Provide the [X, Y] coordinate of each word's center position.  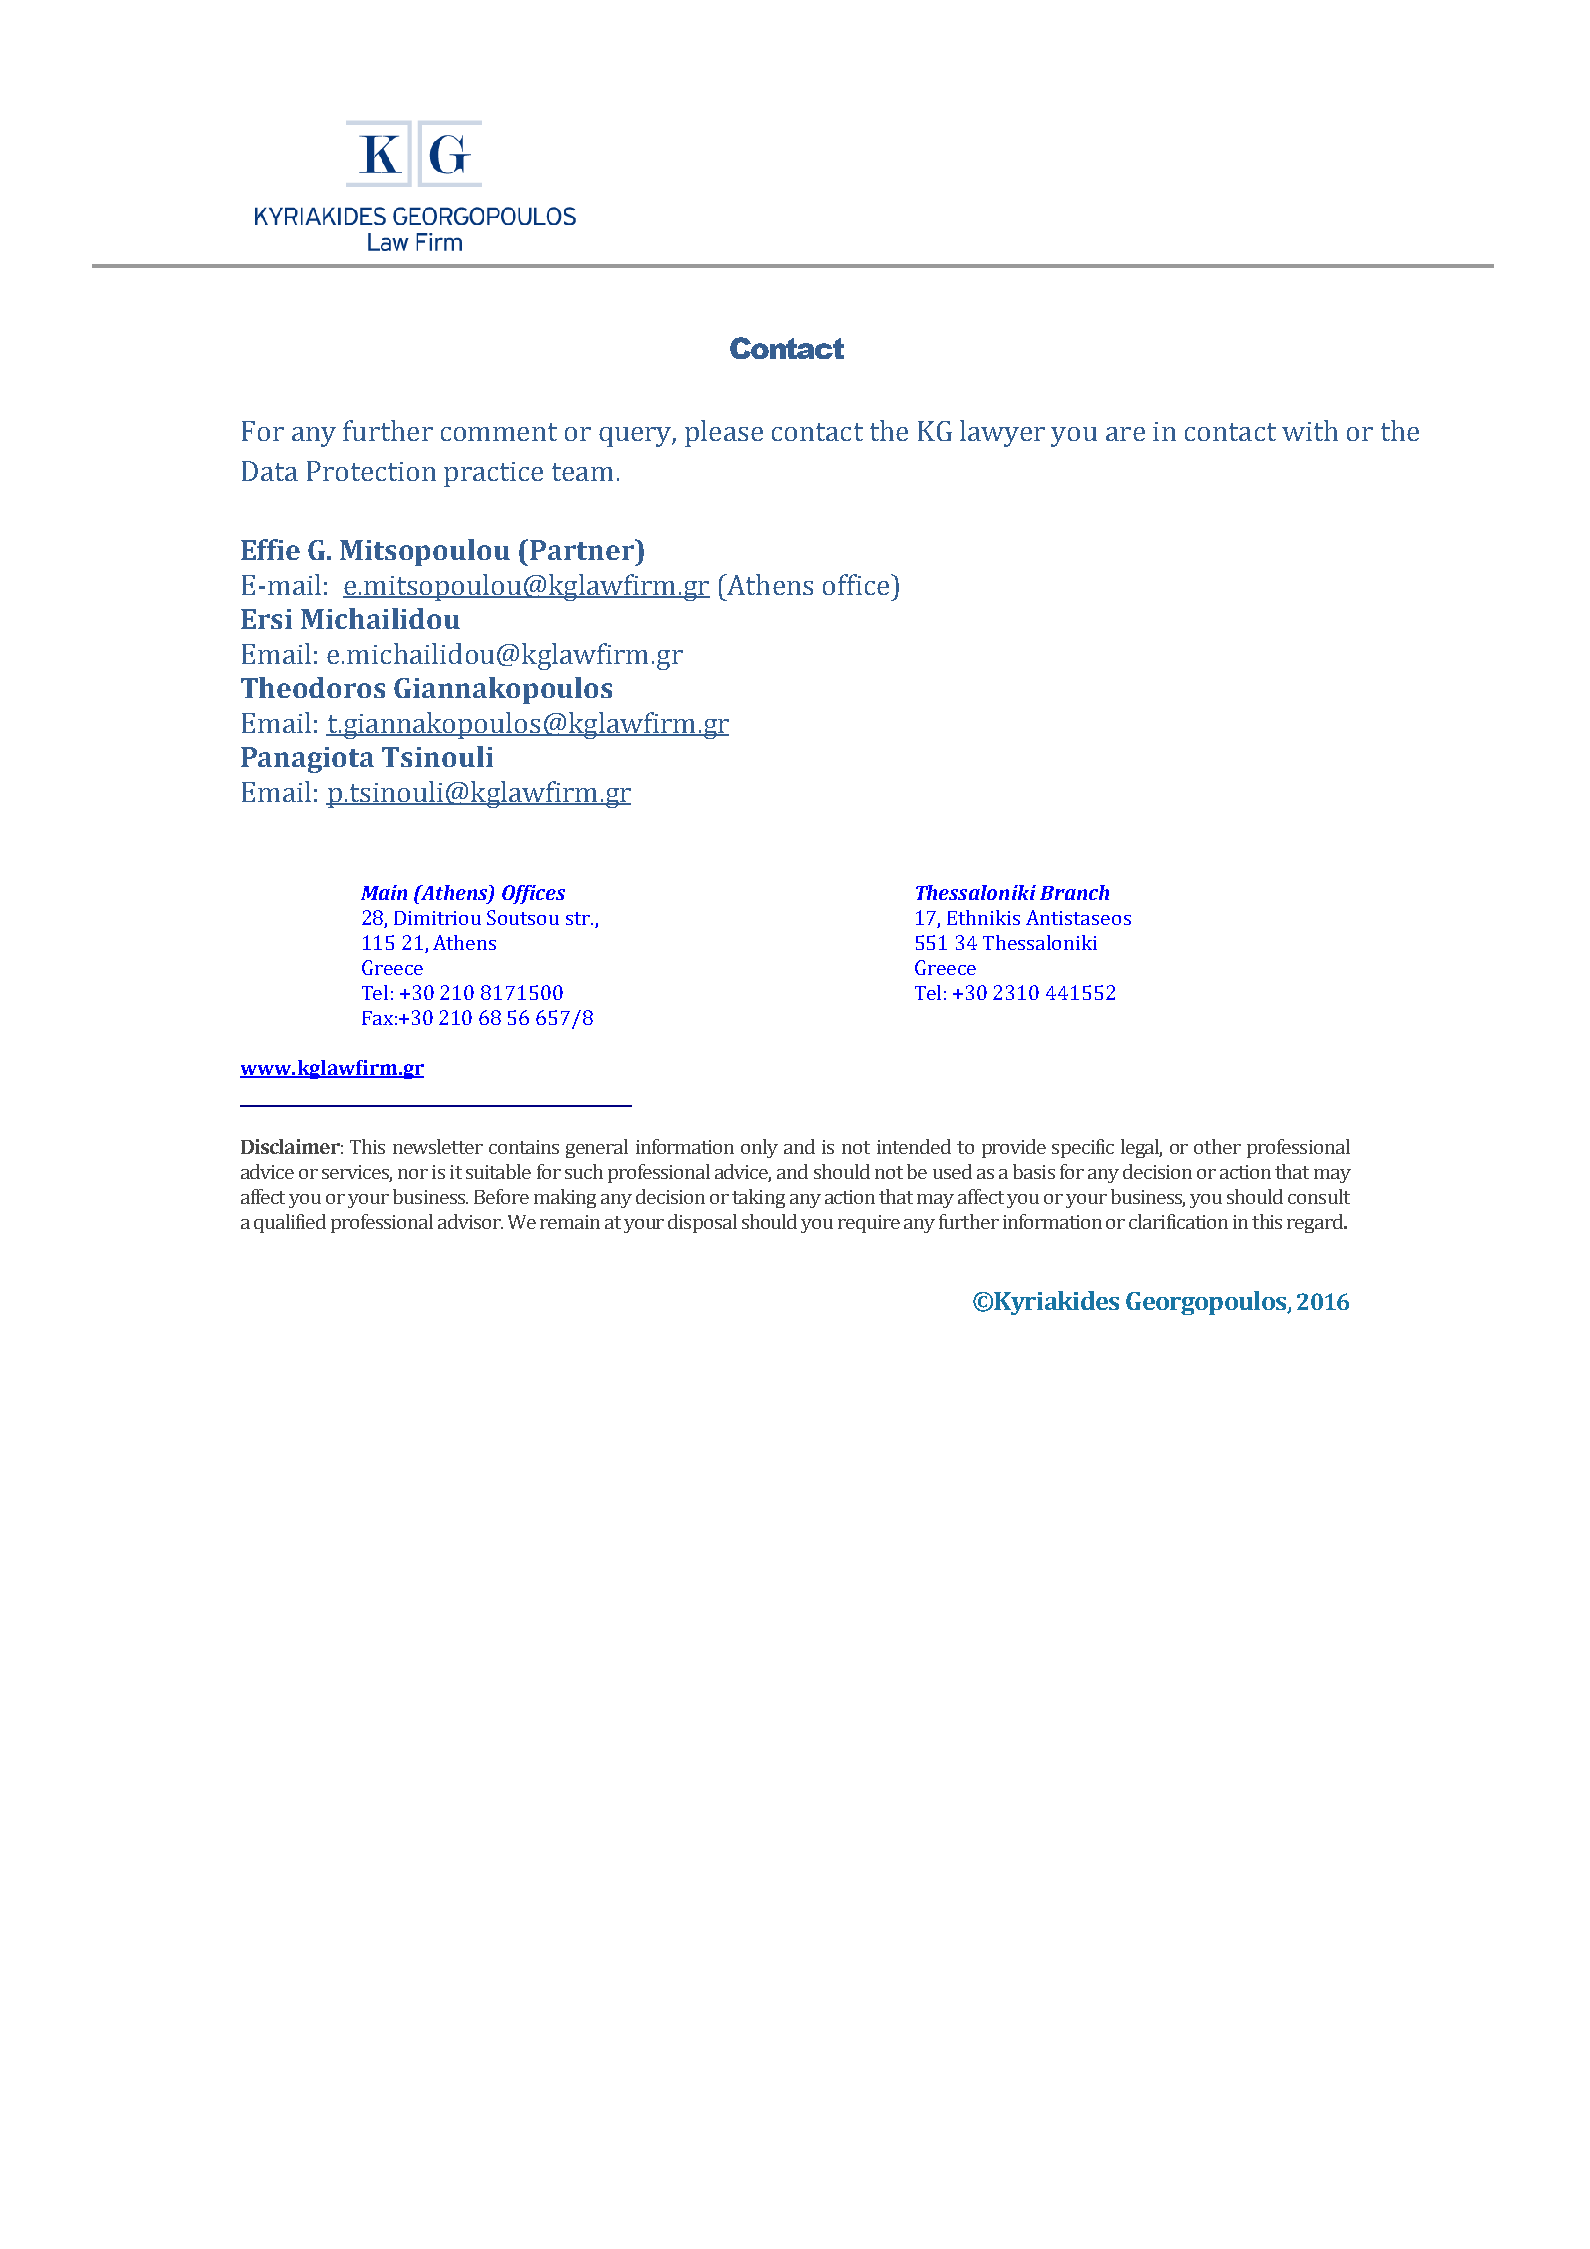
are [1125, 434]
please [724, 433]
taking [758, 1198]
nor [413, 1174]
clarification [1178, 1221]
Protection [371, 471]
